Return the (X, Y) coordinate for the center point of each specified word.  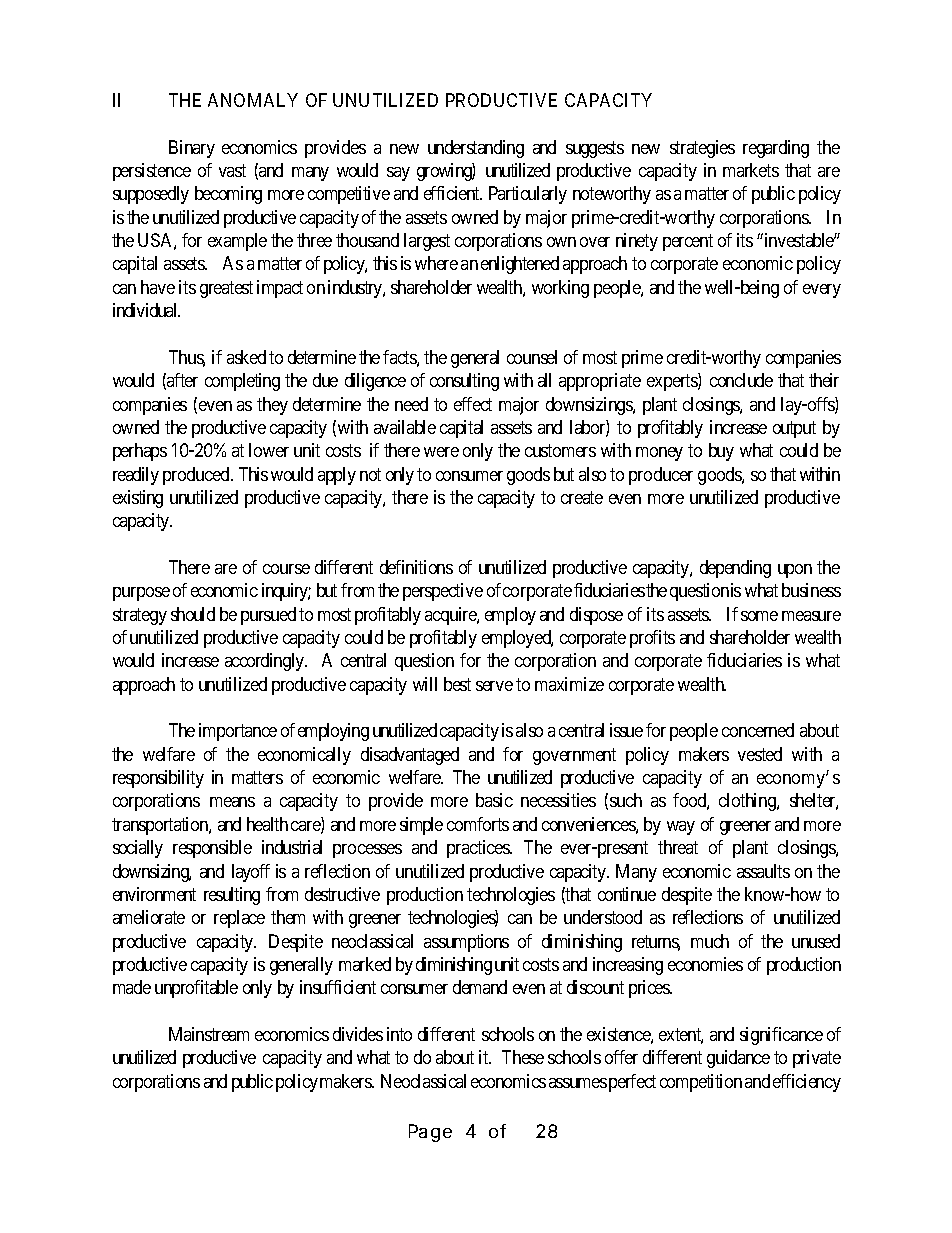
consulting (464, 382)
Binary (192, 149)
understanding (476, 149)
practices (479, 849)
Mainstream (209, 1034)
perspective (443, 592)
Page (430, 1133)
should (193, 614)
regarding (776, 149)
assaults (763, 871)
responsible (212, 849)
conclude (741, 380)
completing (242, 382)
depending (735, 569)
